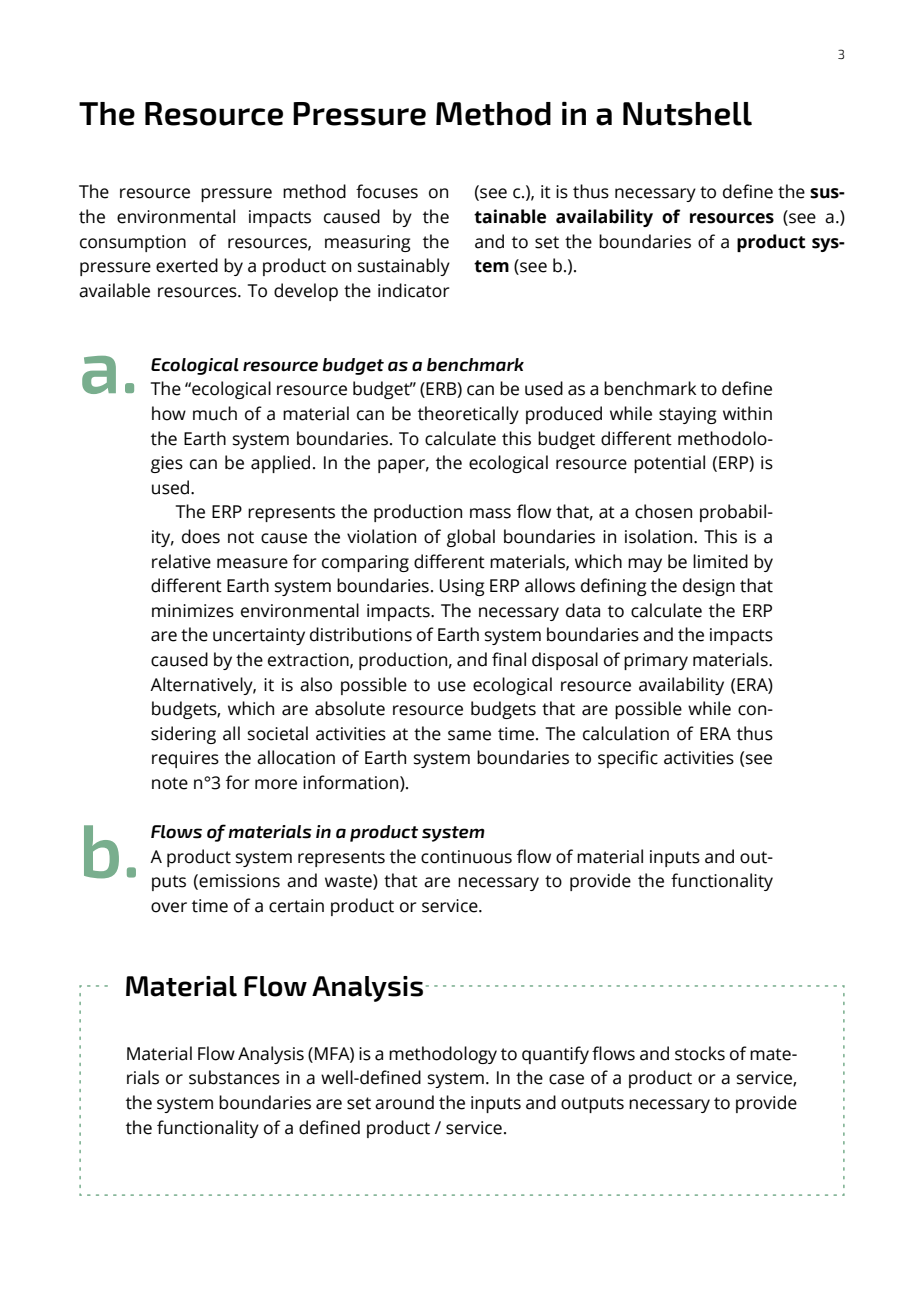 The width and height of the page is (924, 1308). Describe the element at coordinates (469, 735) in the page. I see `same` at that location.
